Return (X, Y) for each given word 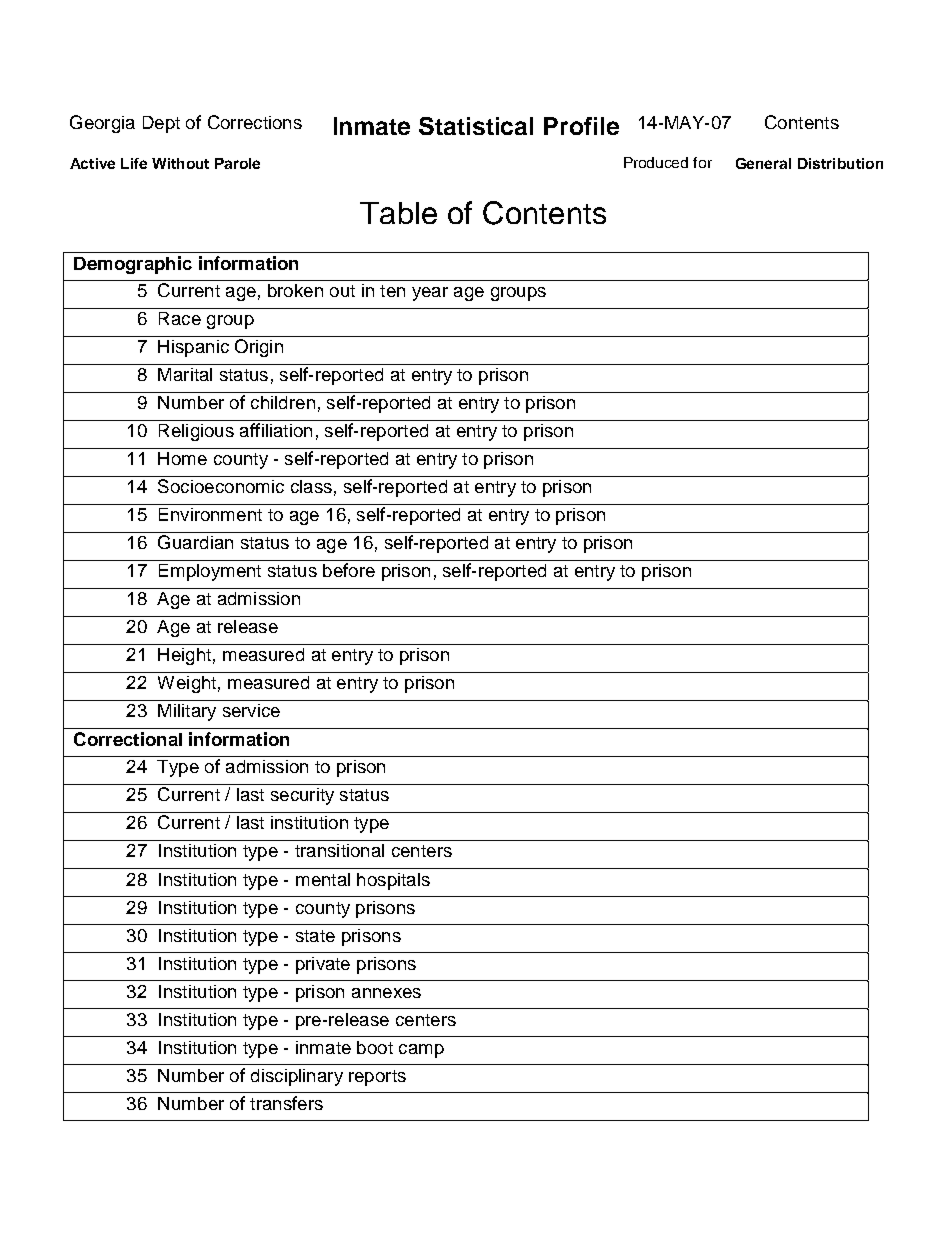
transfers (286, 1103)
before (349, 570)
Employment (210, 572)
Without (180, 163)
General (763, 163)
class (311, 486)
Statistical (476, 126)
